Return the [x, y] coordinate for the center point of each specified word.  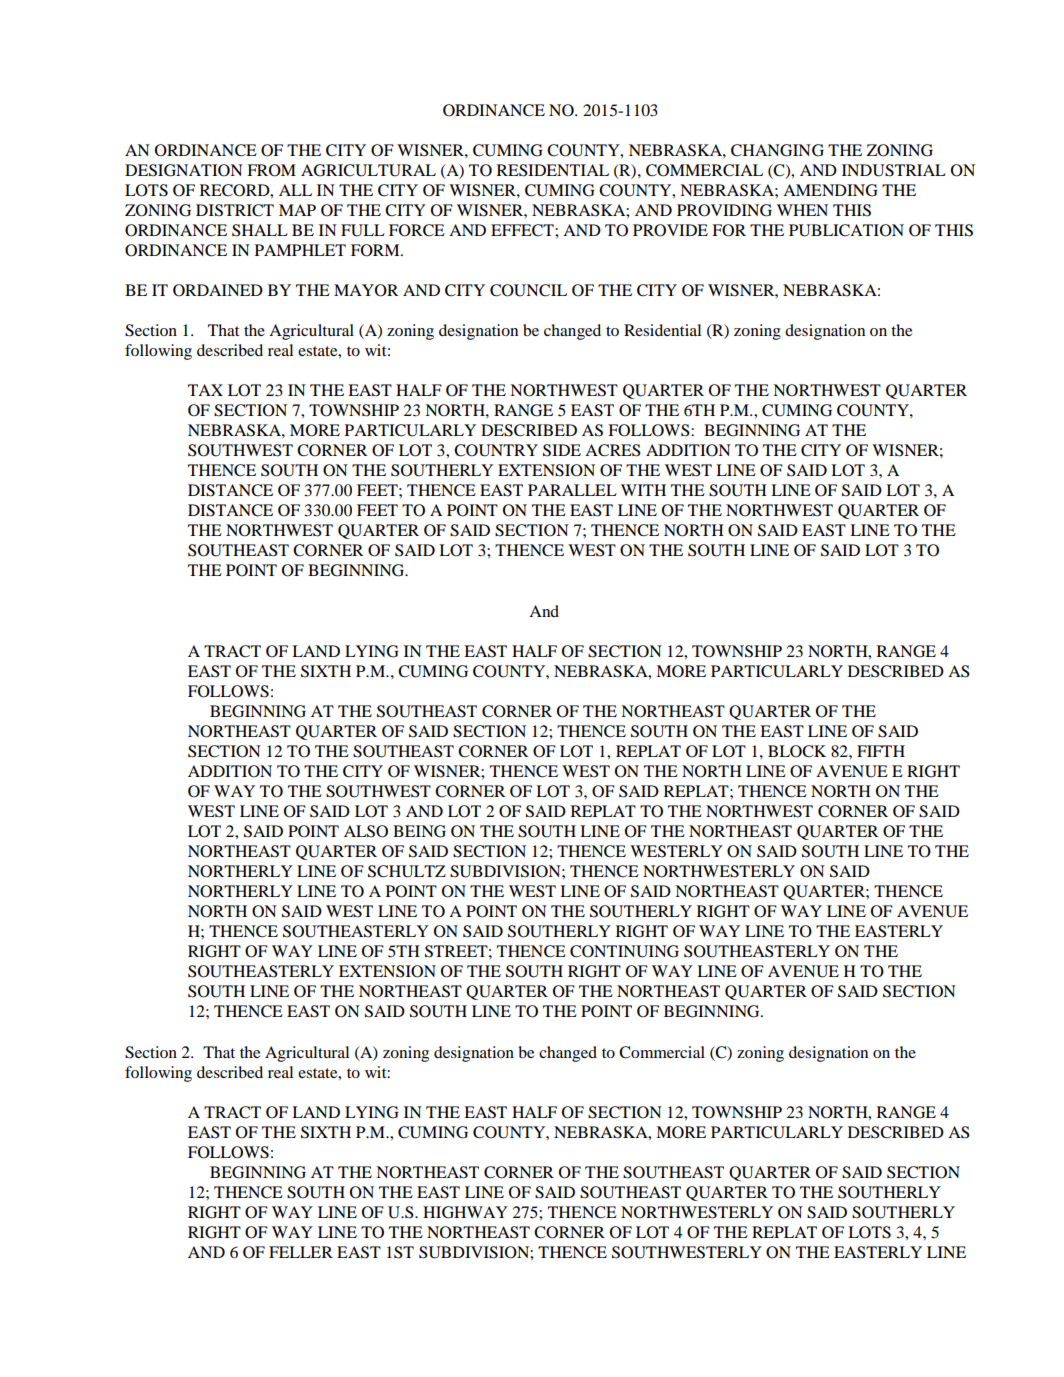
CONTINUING [624, 951]
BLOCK [797, 751]
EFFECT [523, 230]
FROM [271, 170]
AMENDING [830, 190]
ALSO [366, 831]
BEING [419, 831]
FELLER [301, 1252]
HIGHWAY [465, 1212]
